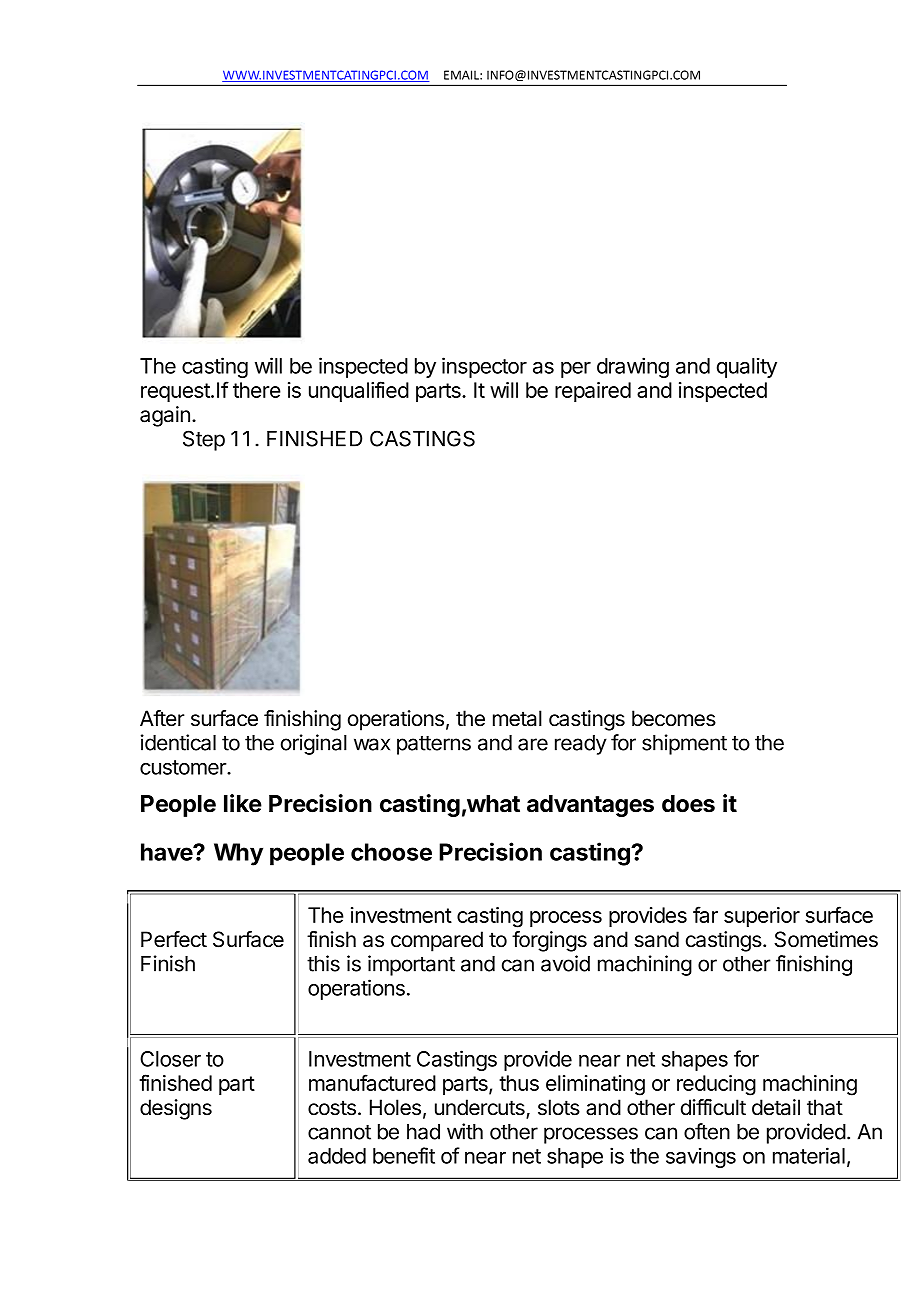 The image size is (924, 1308). What do you see at coordinates (517, 718) in the screenshot?
I see `metal` at bounding box center [517, 718].
